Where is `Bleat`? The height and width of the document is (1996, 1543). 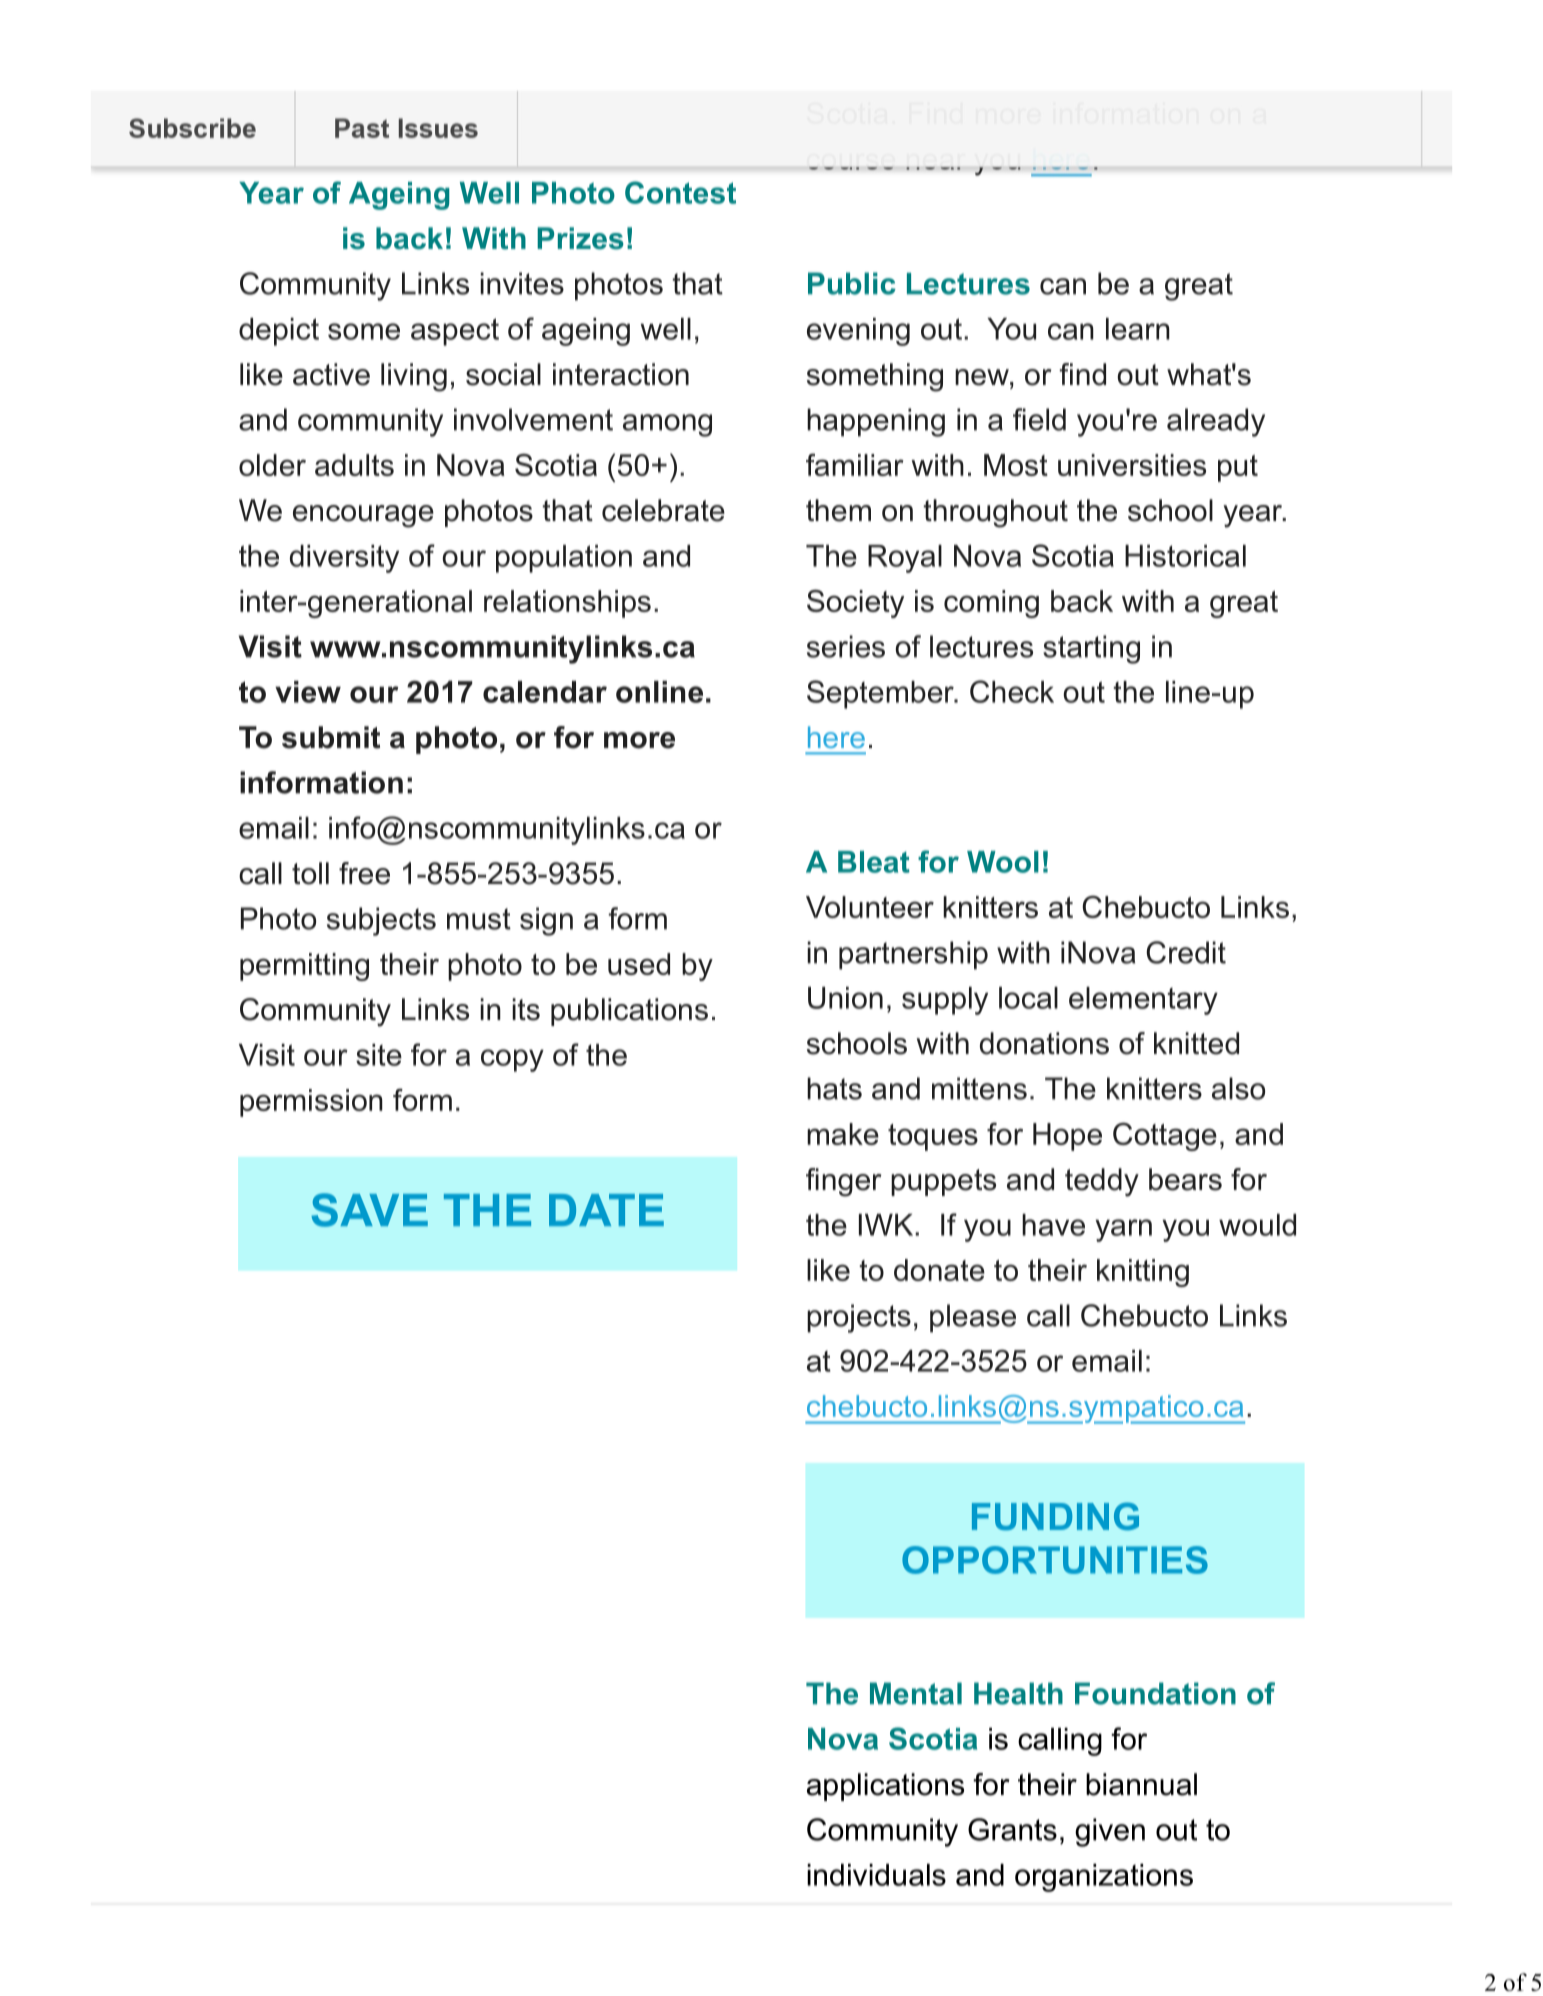
Bleat is located at coordinates (874, 862).
